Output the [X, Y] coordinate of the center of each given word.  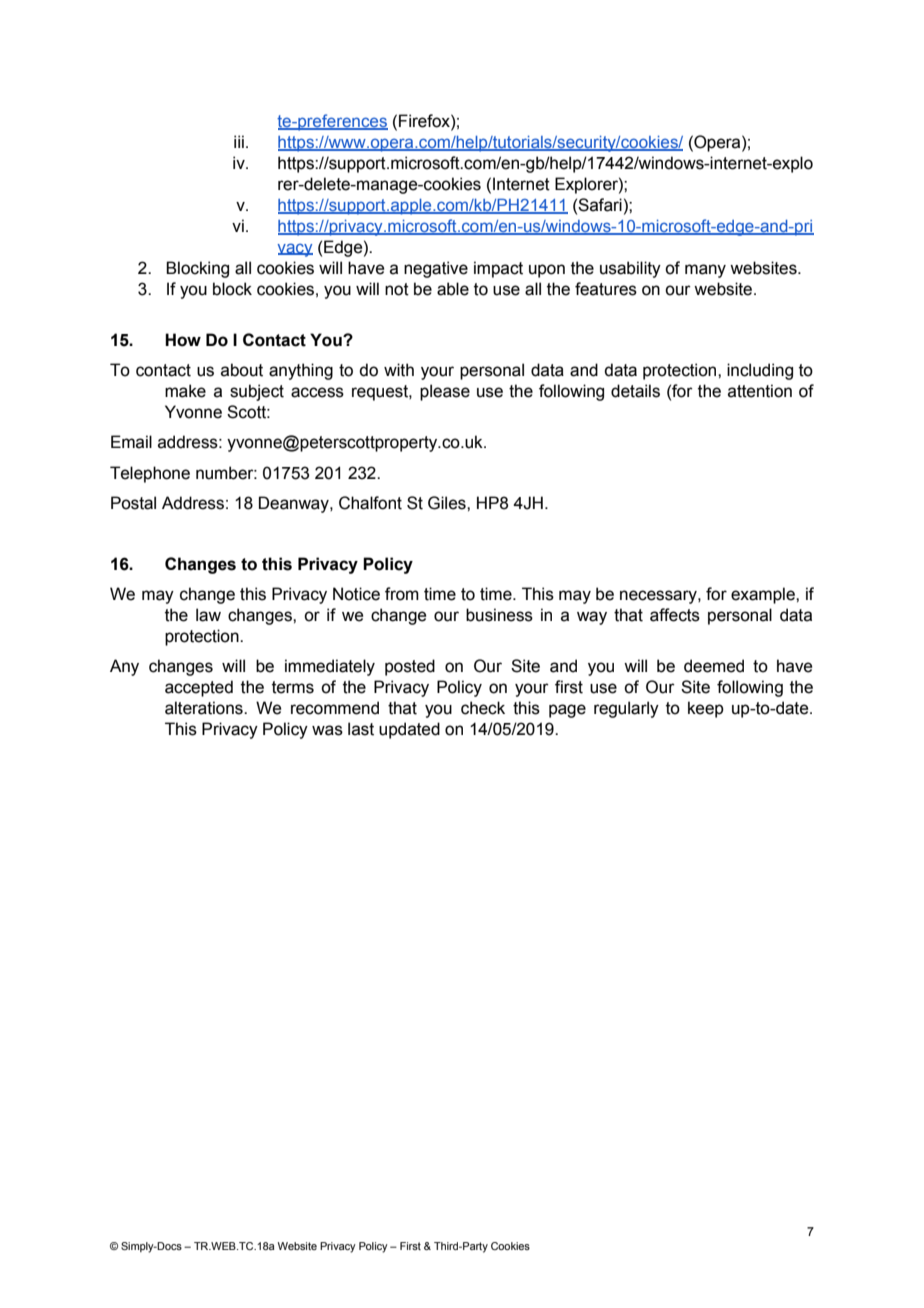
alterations [205, 708]
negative [436, 269]
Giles [448, 503]
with [399, 370]
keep [706, 709]
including [760, 371]
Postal [133, 503]
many [705, 271]
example [764, 595]
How [183, 340]
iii [239, 141]
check [483, 708]
